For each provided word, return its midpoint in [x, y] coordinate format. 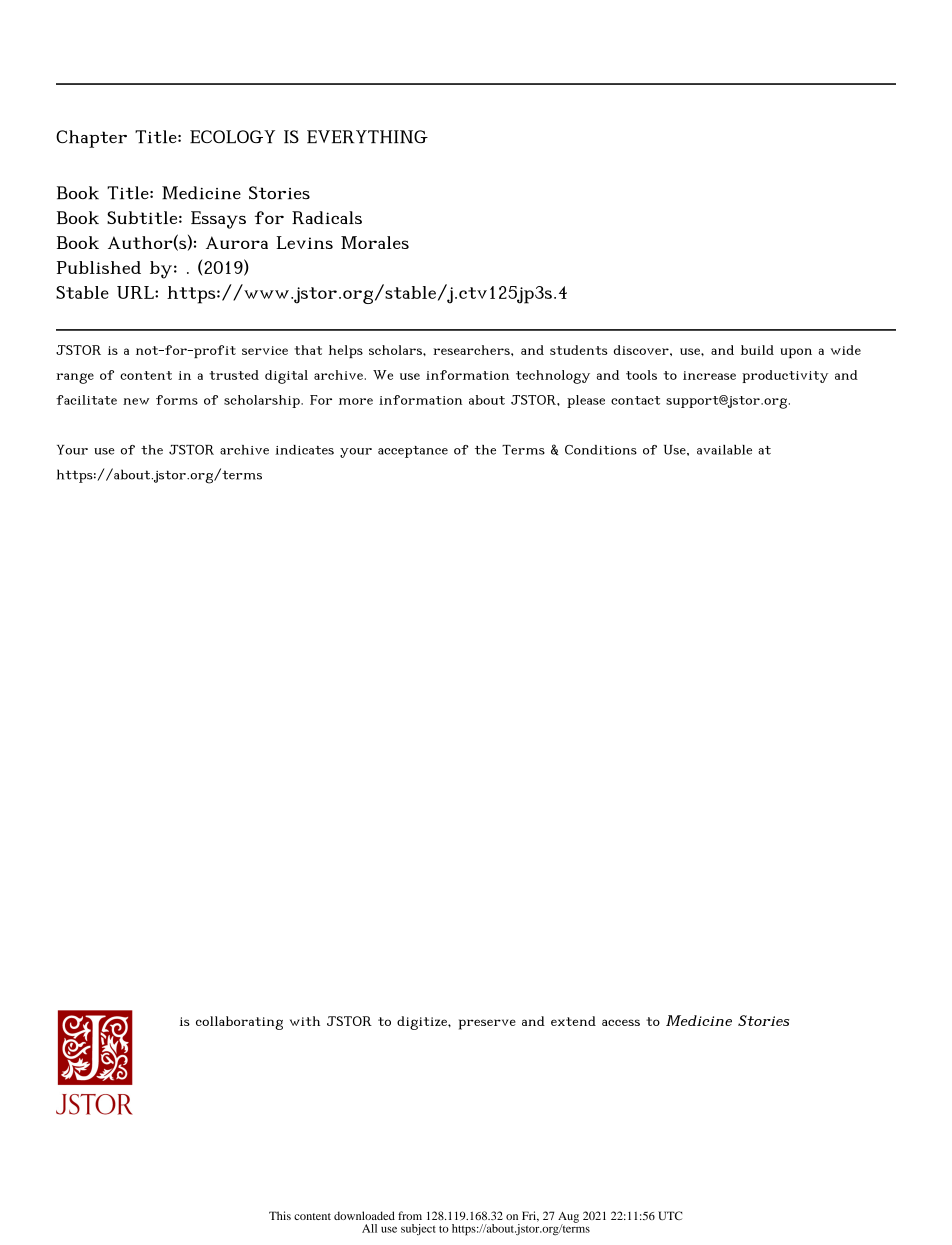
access [621, 1022]
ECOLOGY [232, 136]
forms [177, 400]
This [280, 1215]
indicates [304, 450]
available [724, 450]
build [757, 350]
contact [635, 400]
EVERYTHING [367, 136]
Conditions [601, 450]
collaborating [239, 1023]
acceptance [413, 452]
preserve [487, 1024]
